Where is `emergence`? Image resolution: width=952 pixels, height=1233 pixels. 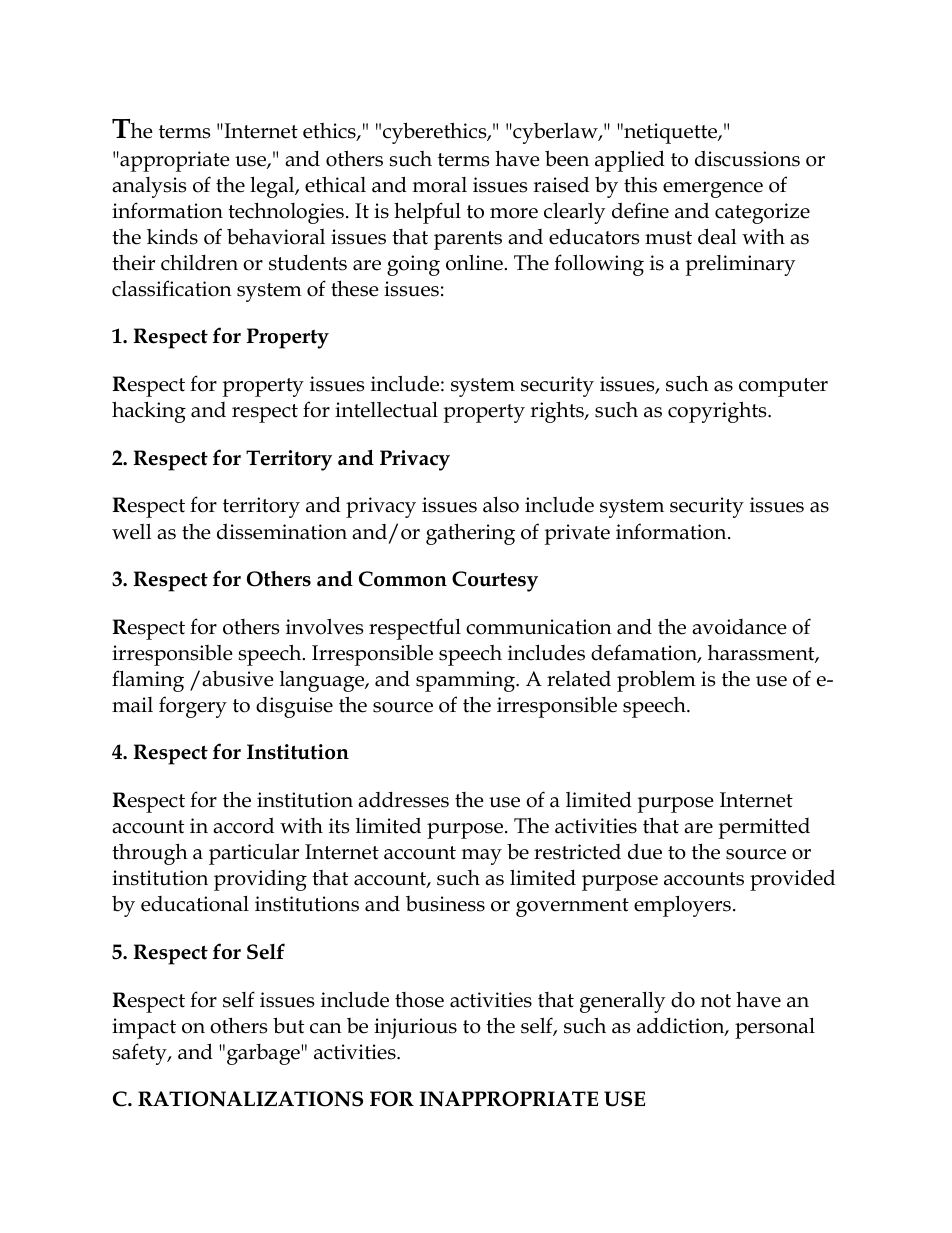
emergence is located at coordinates (713, 190).
